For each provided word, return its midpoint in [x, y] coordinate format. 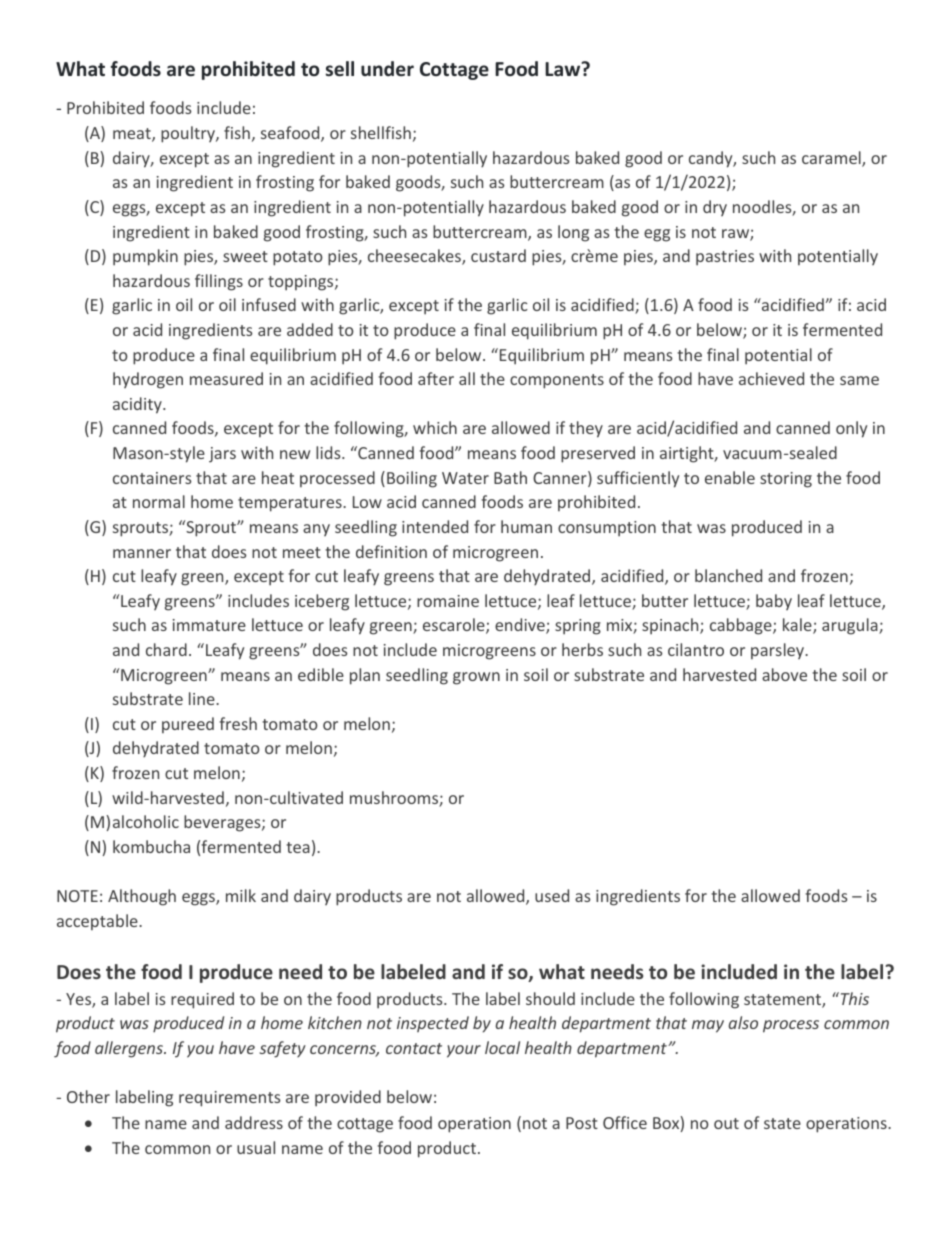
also [743, 1022]
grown [476, 678]
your [464, 1051]
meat [133, 135]
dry [715, 208]
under [387, 69]
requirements [229, 1099]
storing [786, 480]
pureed [188, 725]
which [435, 427]
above [784, 674]
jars [222, 455]
